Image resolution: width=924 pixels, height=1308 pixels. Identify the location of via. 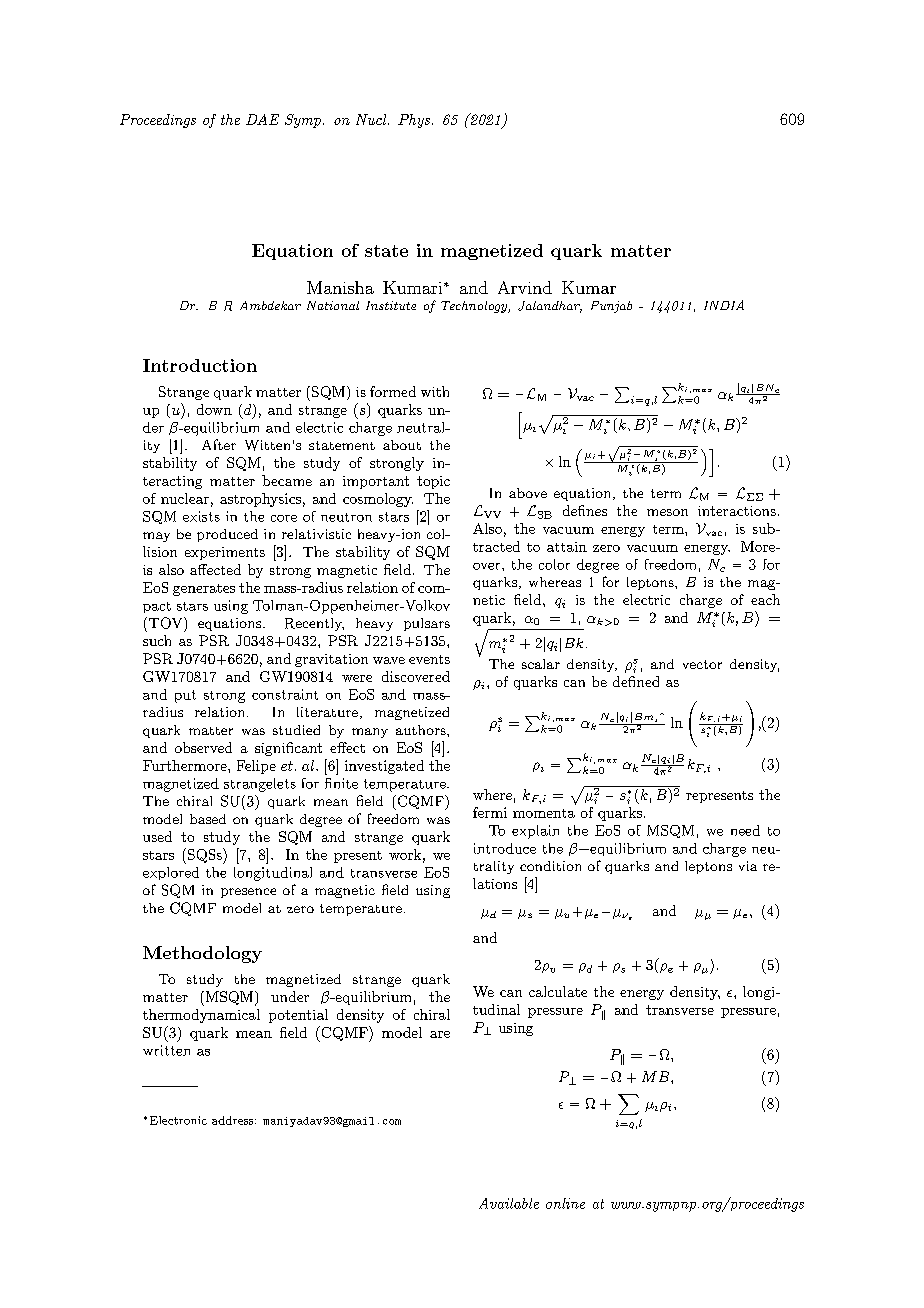
(748, 866).
